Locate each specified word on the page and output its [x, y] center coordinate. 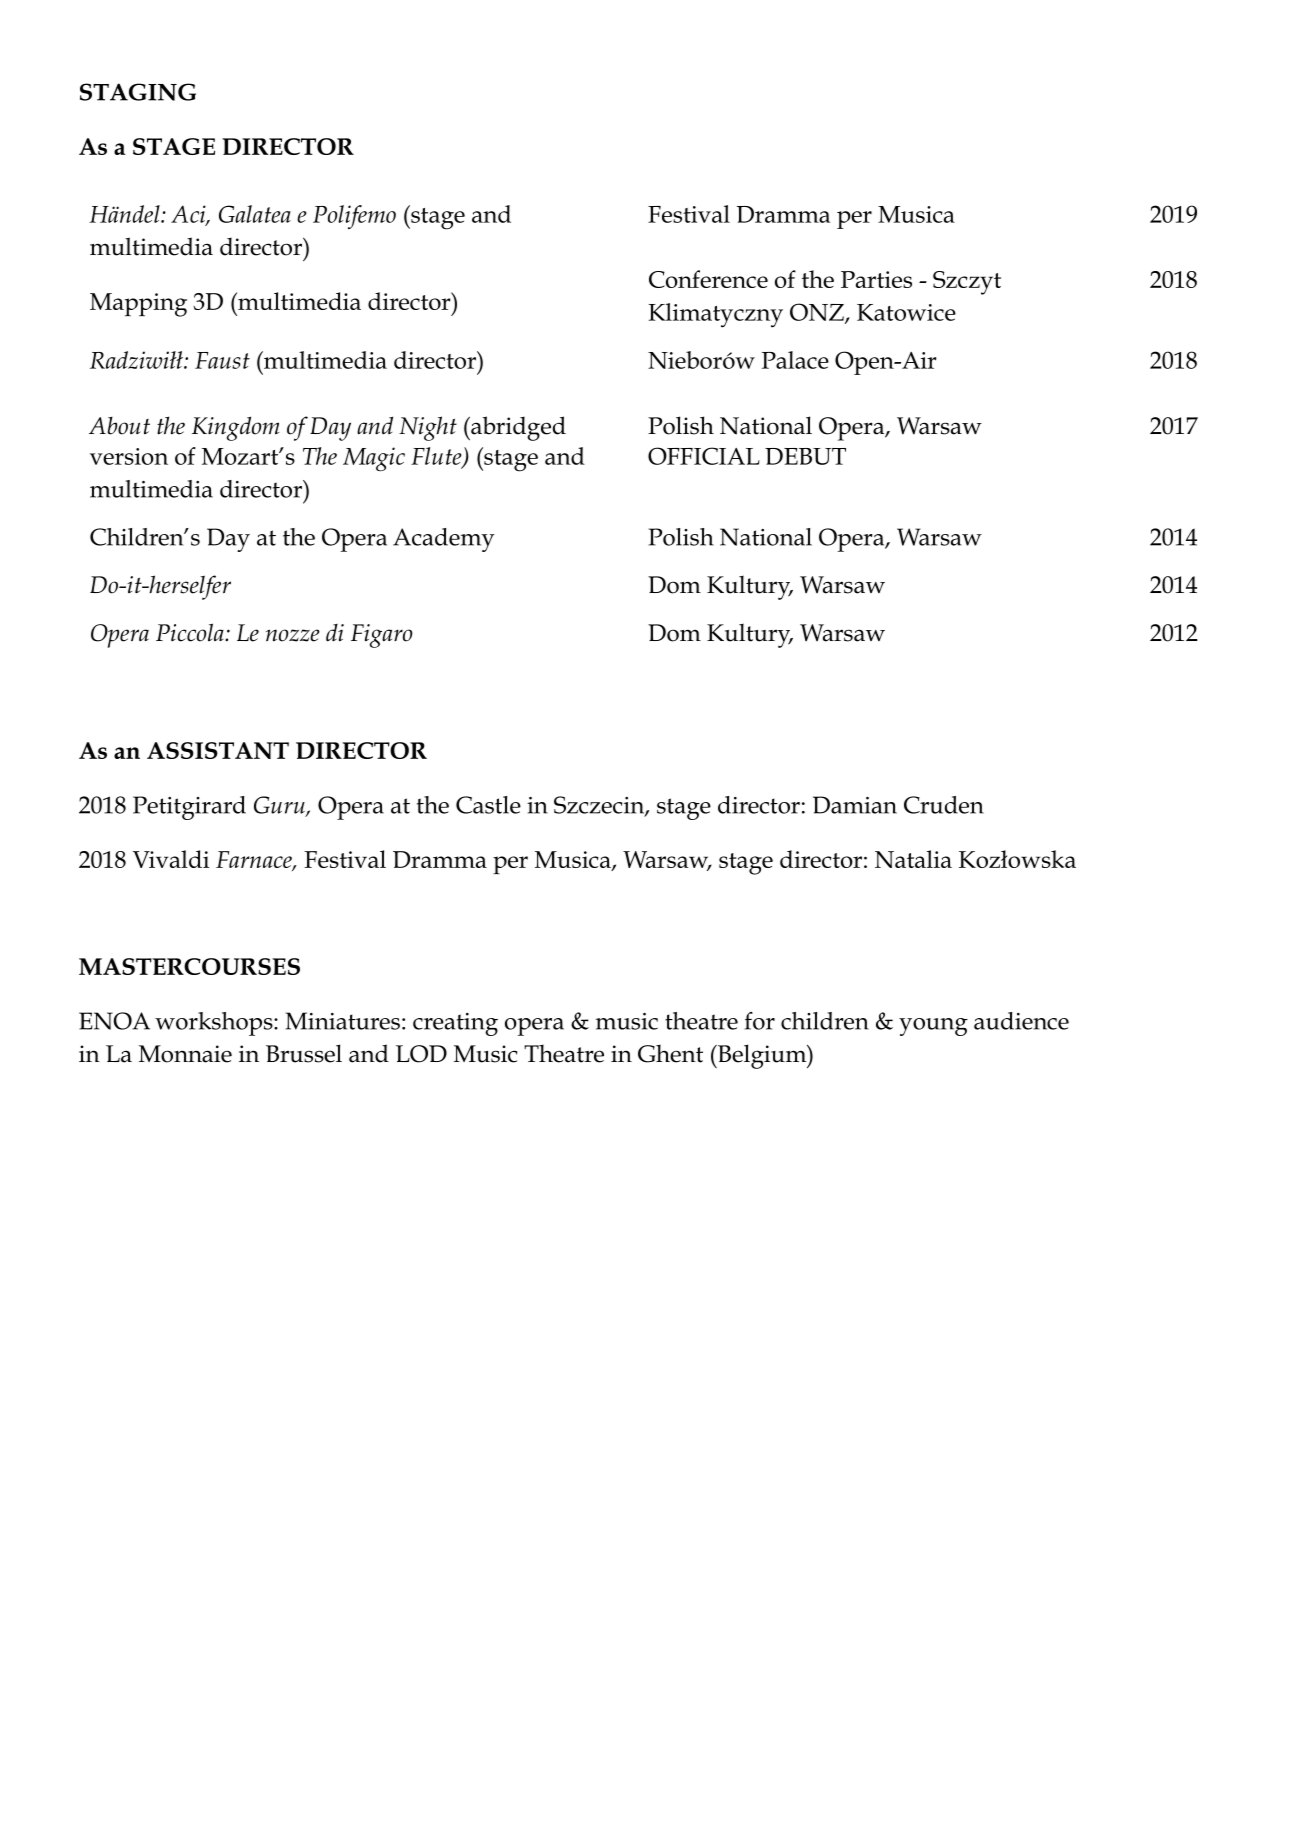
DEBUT [805, 456]
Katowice [906, 312]
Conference [708, 279]
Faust [222, 360]
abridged [517, 428]
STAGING [138, 92]
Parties [876, 279]
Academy [444, 540]
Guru [280, 806]
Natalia [913, 859]
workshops [215, 1024]
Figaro [382, 636]
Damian [855, 805]
